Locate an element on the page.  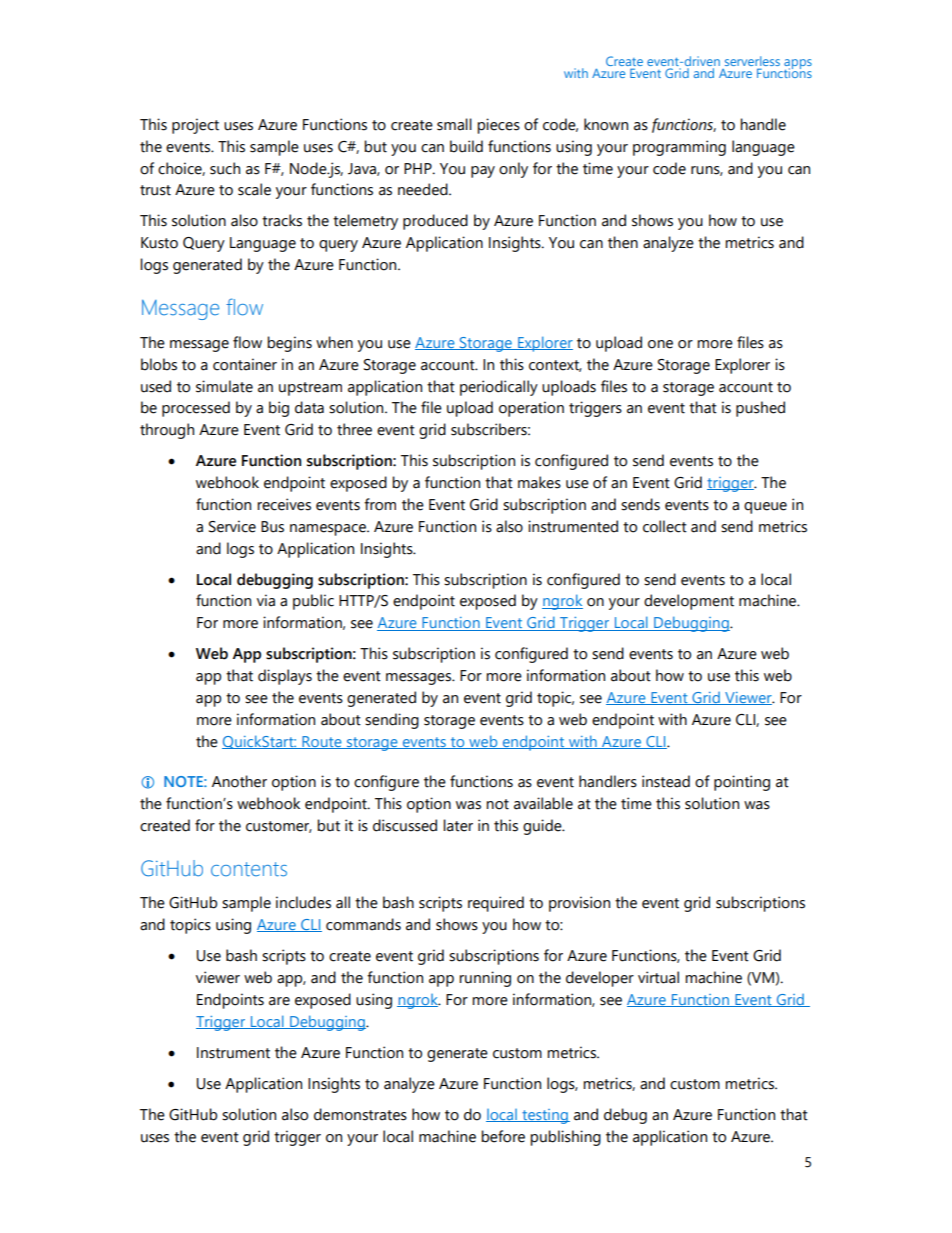
pointing is located at coordinates (742, 783).
